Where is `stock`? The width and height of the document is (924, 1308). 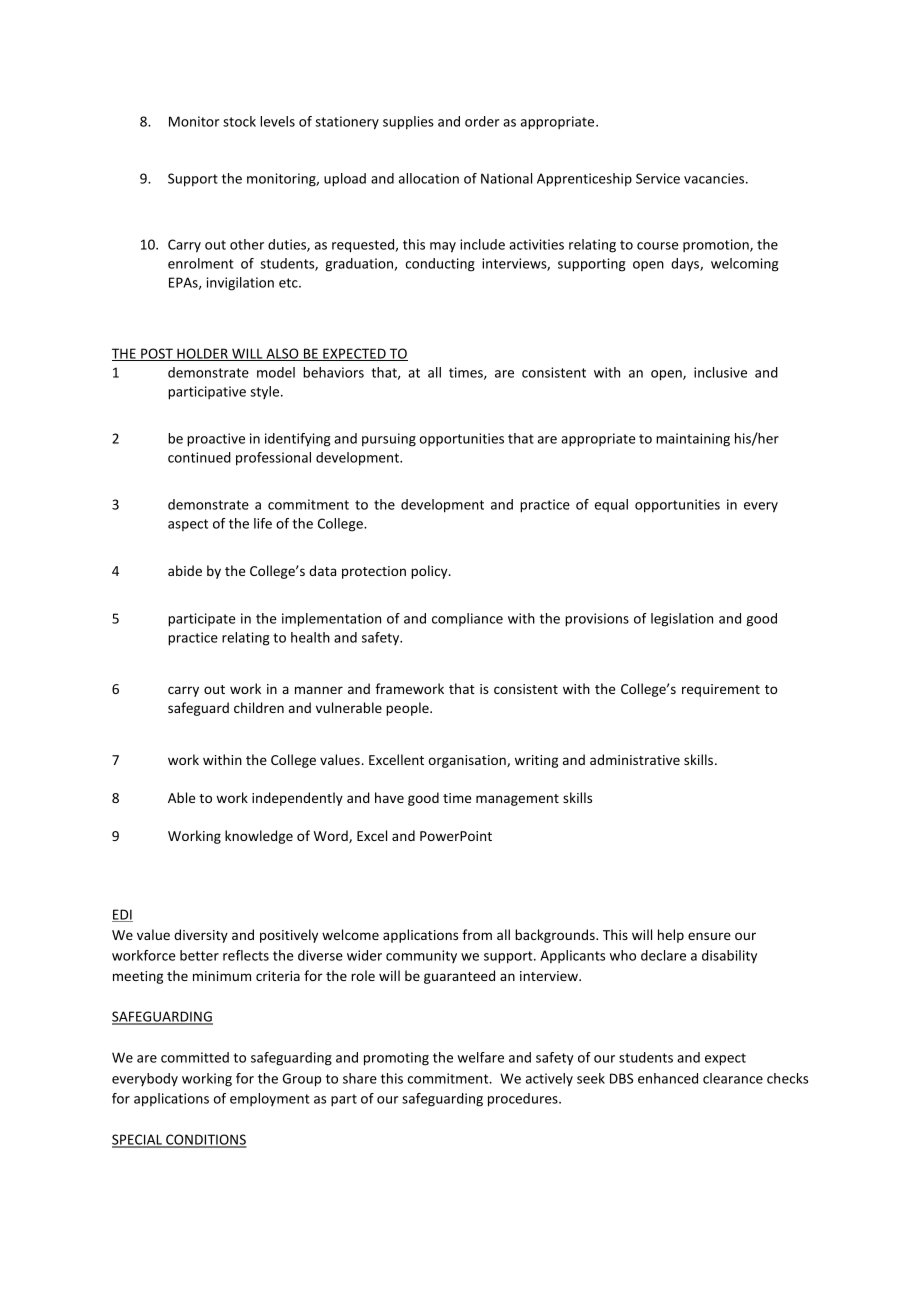
stock is located at coordinates (239, 121).
